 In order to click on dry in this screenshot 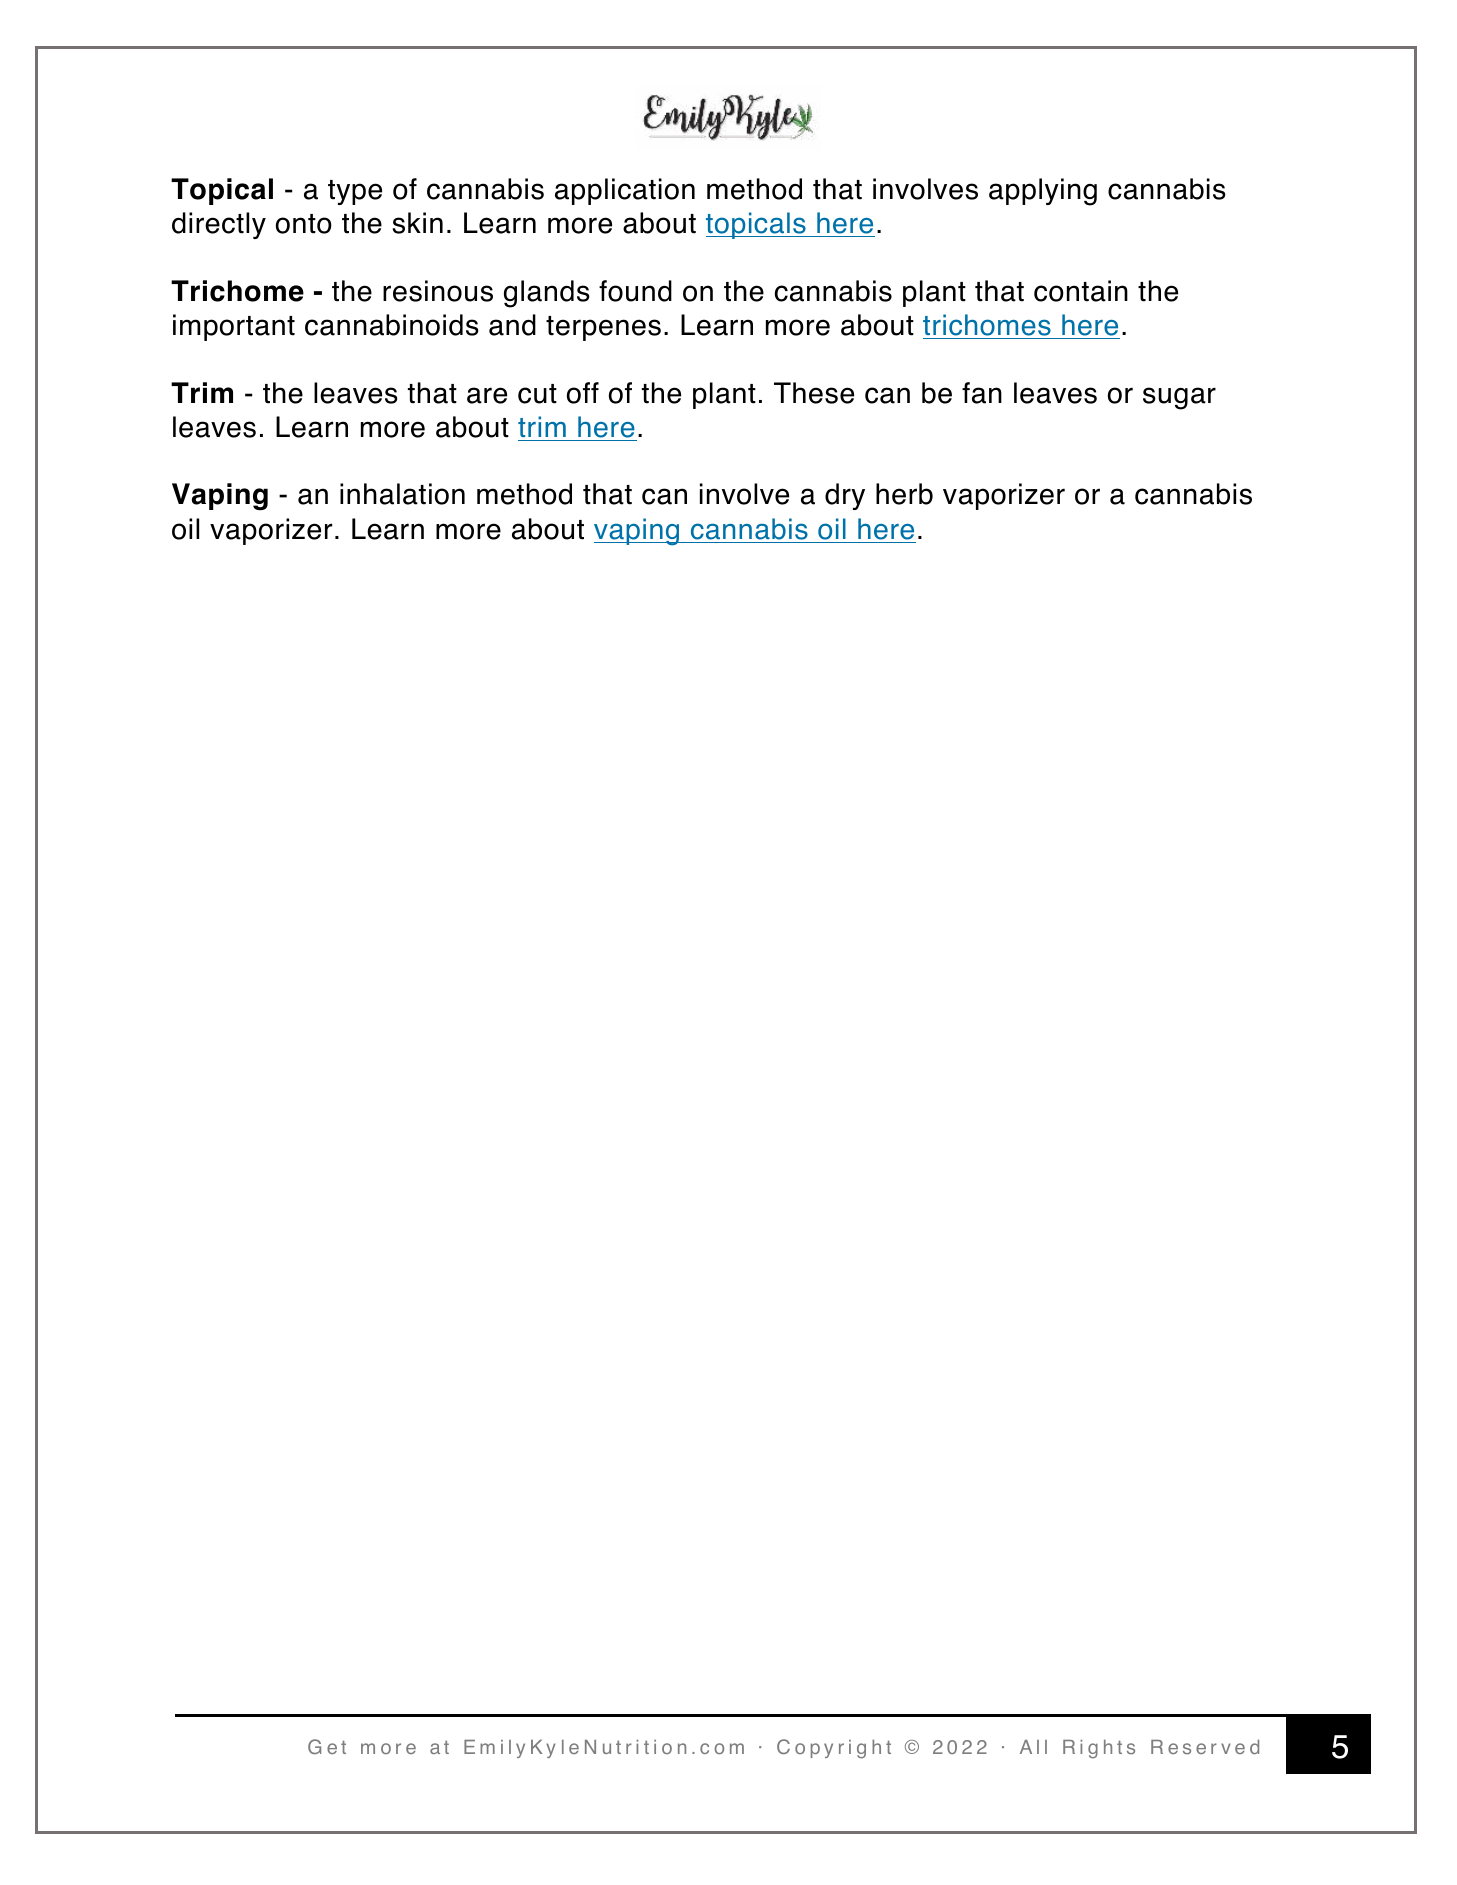, I will do `click(845, 496)`.
